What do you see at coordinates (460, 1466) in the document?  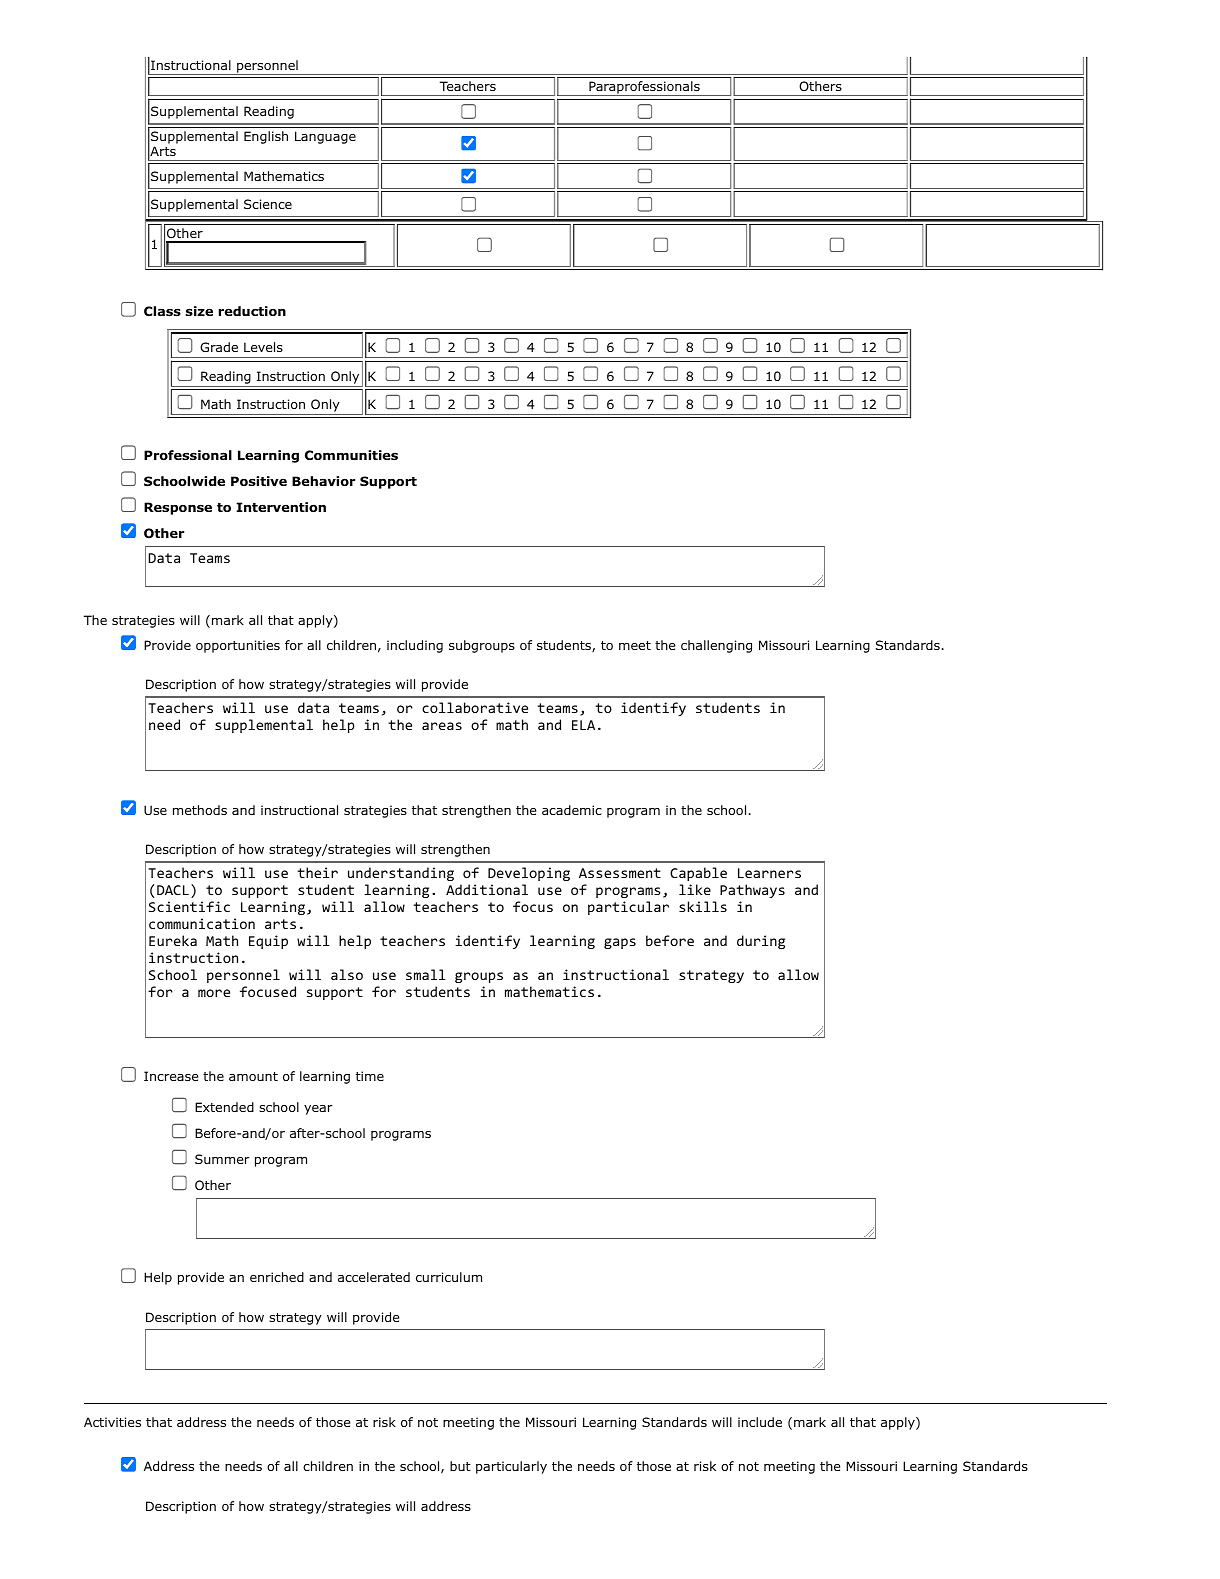 I see `but` at bounding box center [460, 1466].
